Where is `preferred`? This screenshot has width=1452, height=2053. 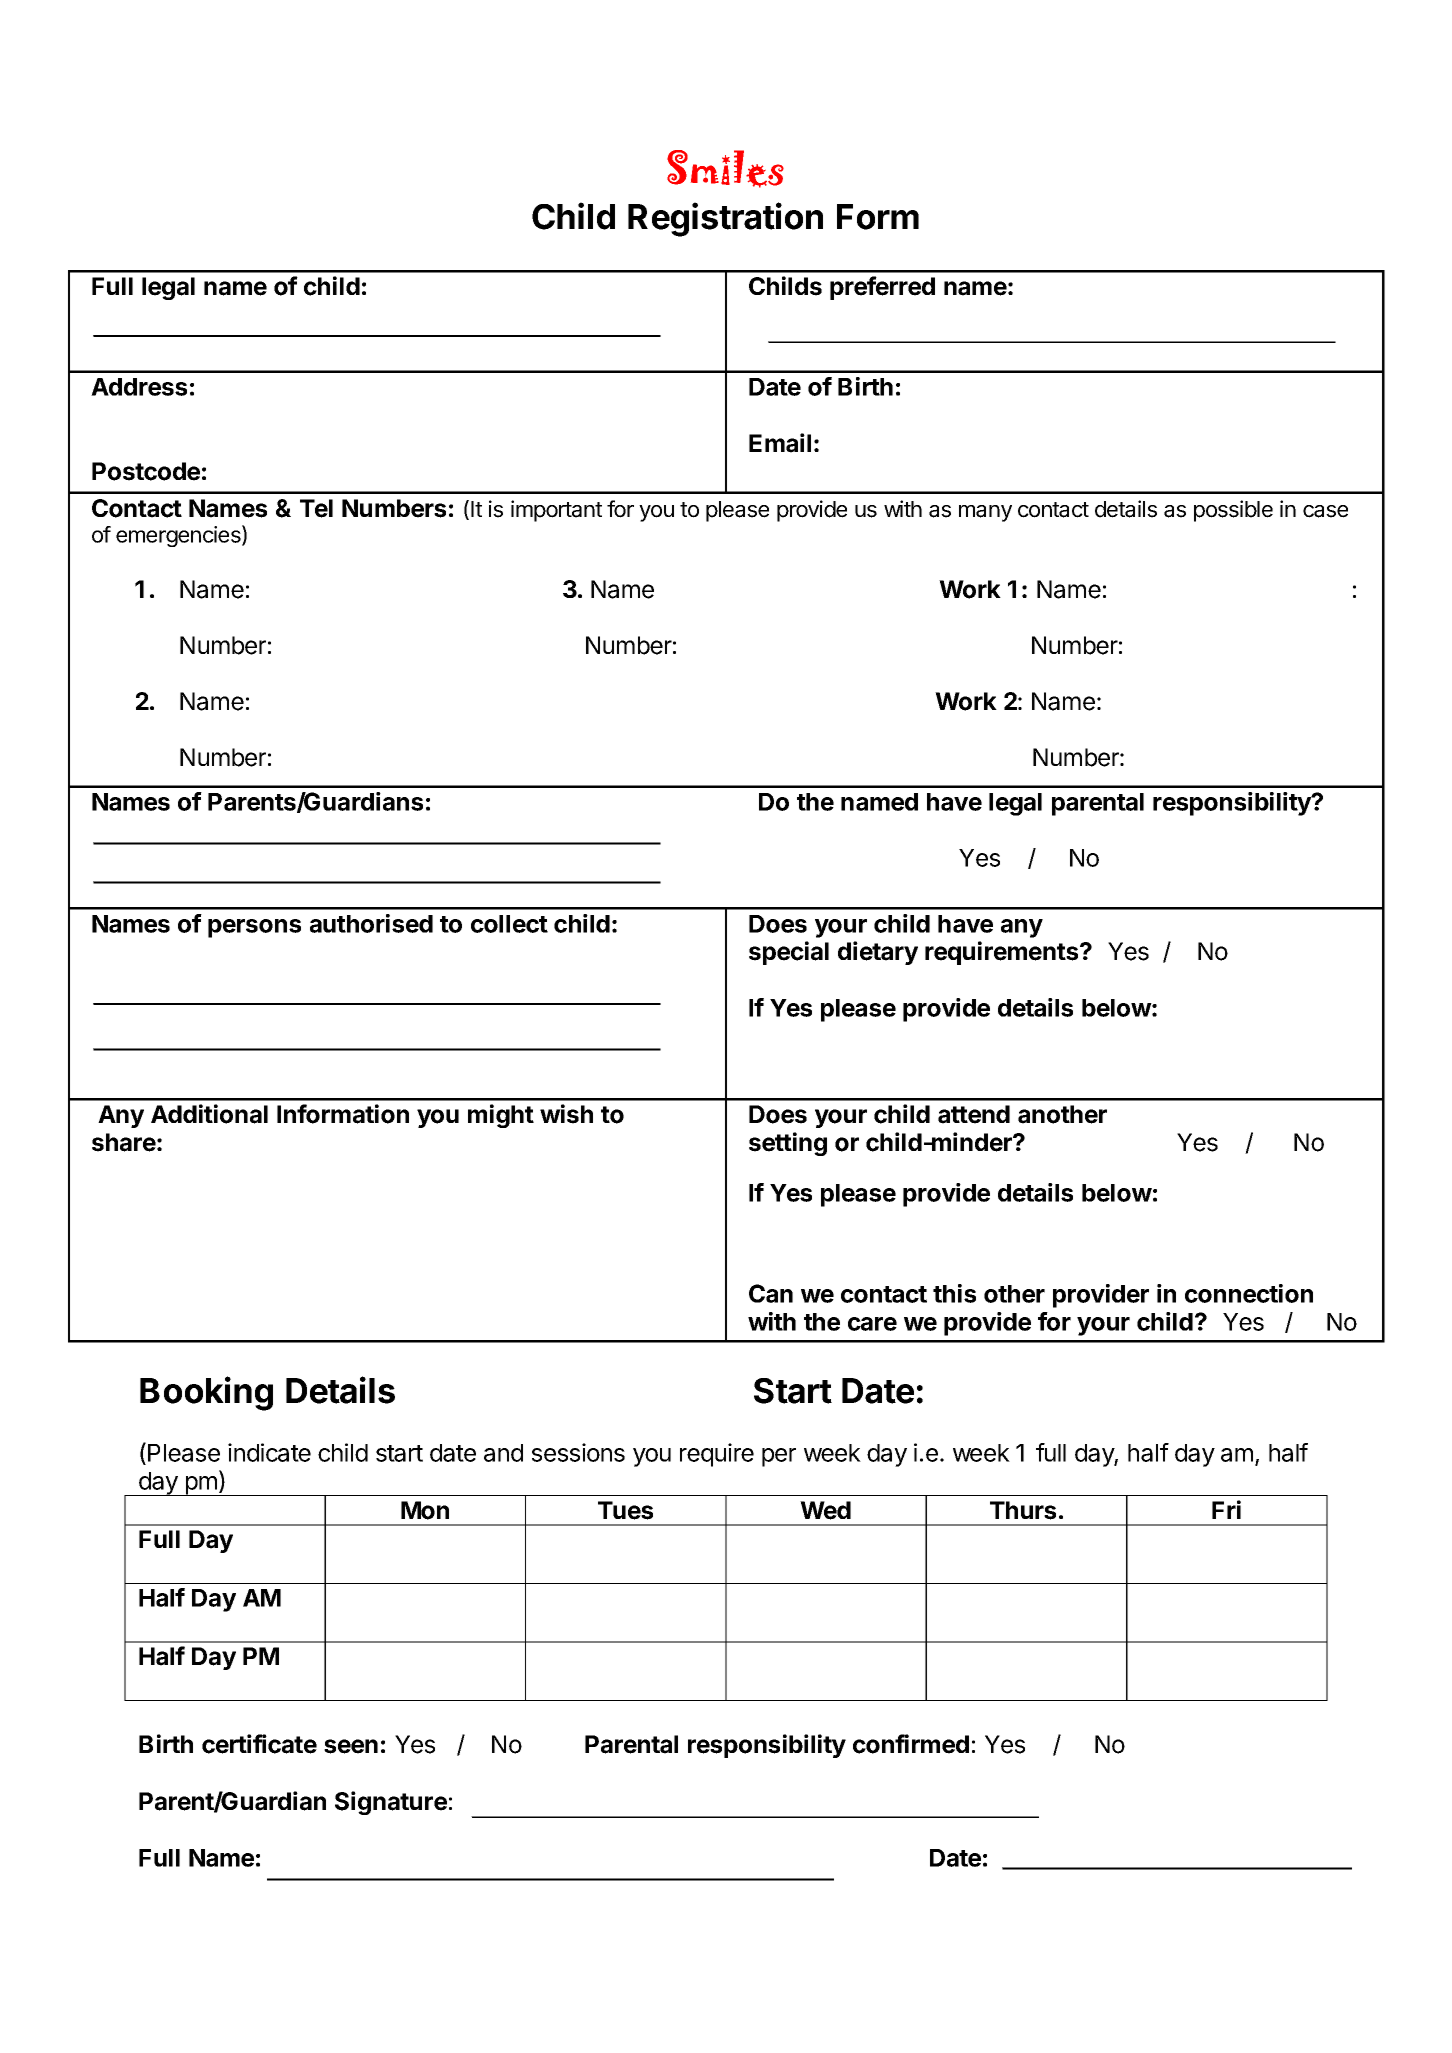
preferred is located at coordinates (882, 288).
